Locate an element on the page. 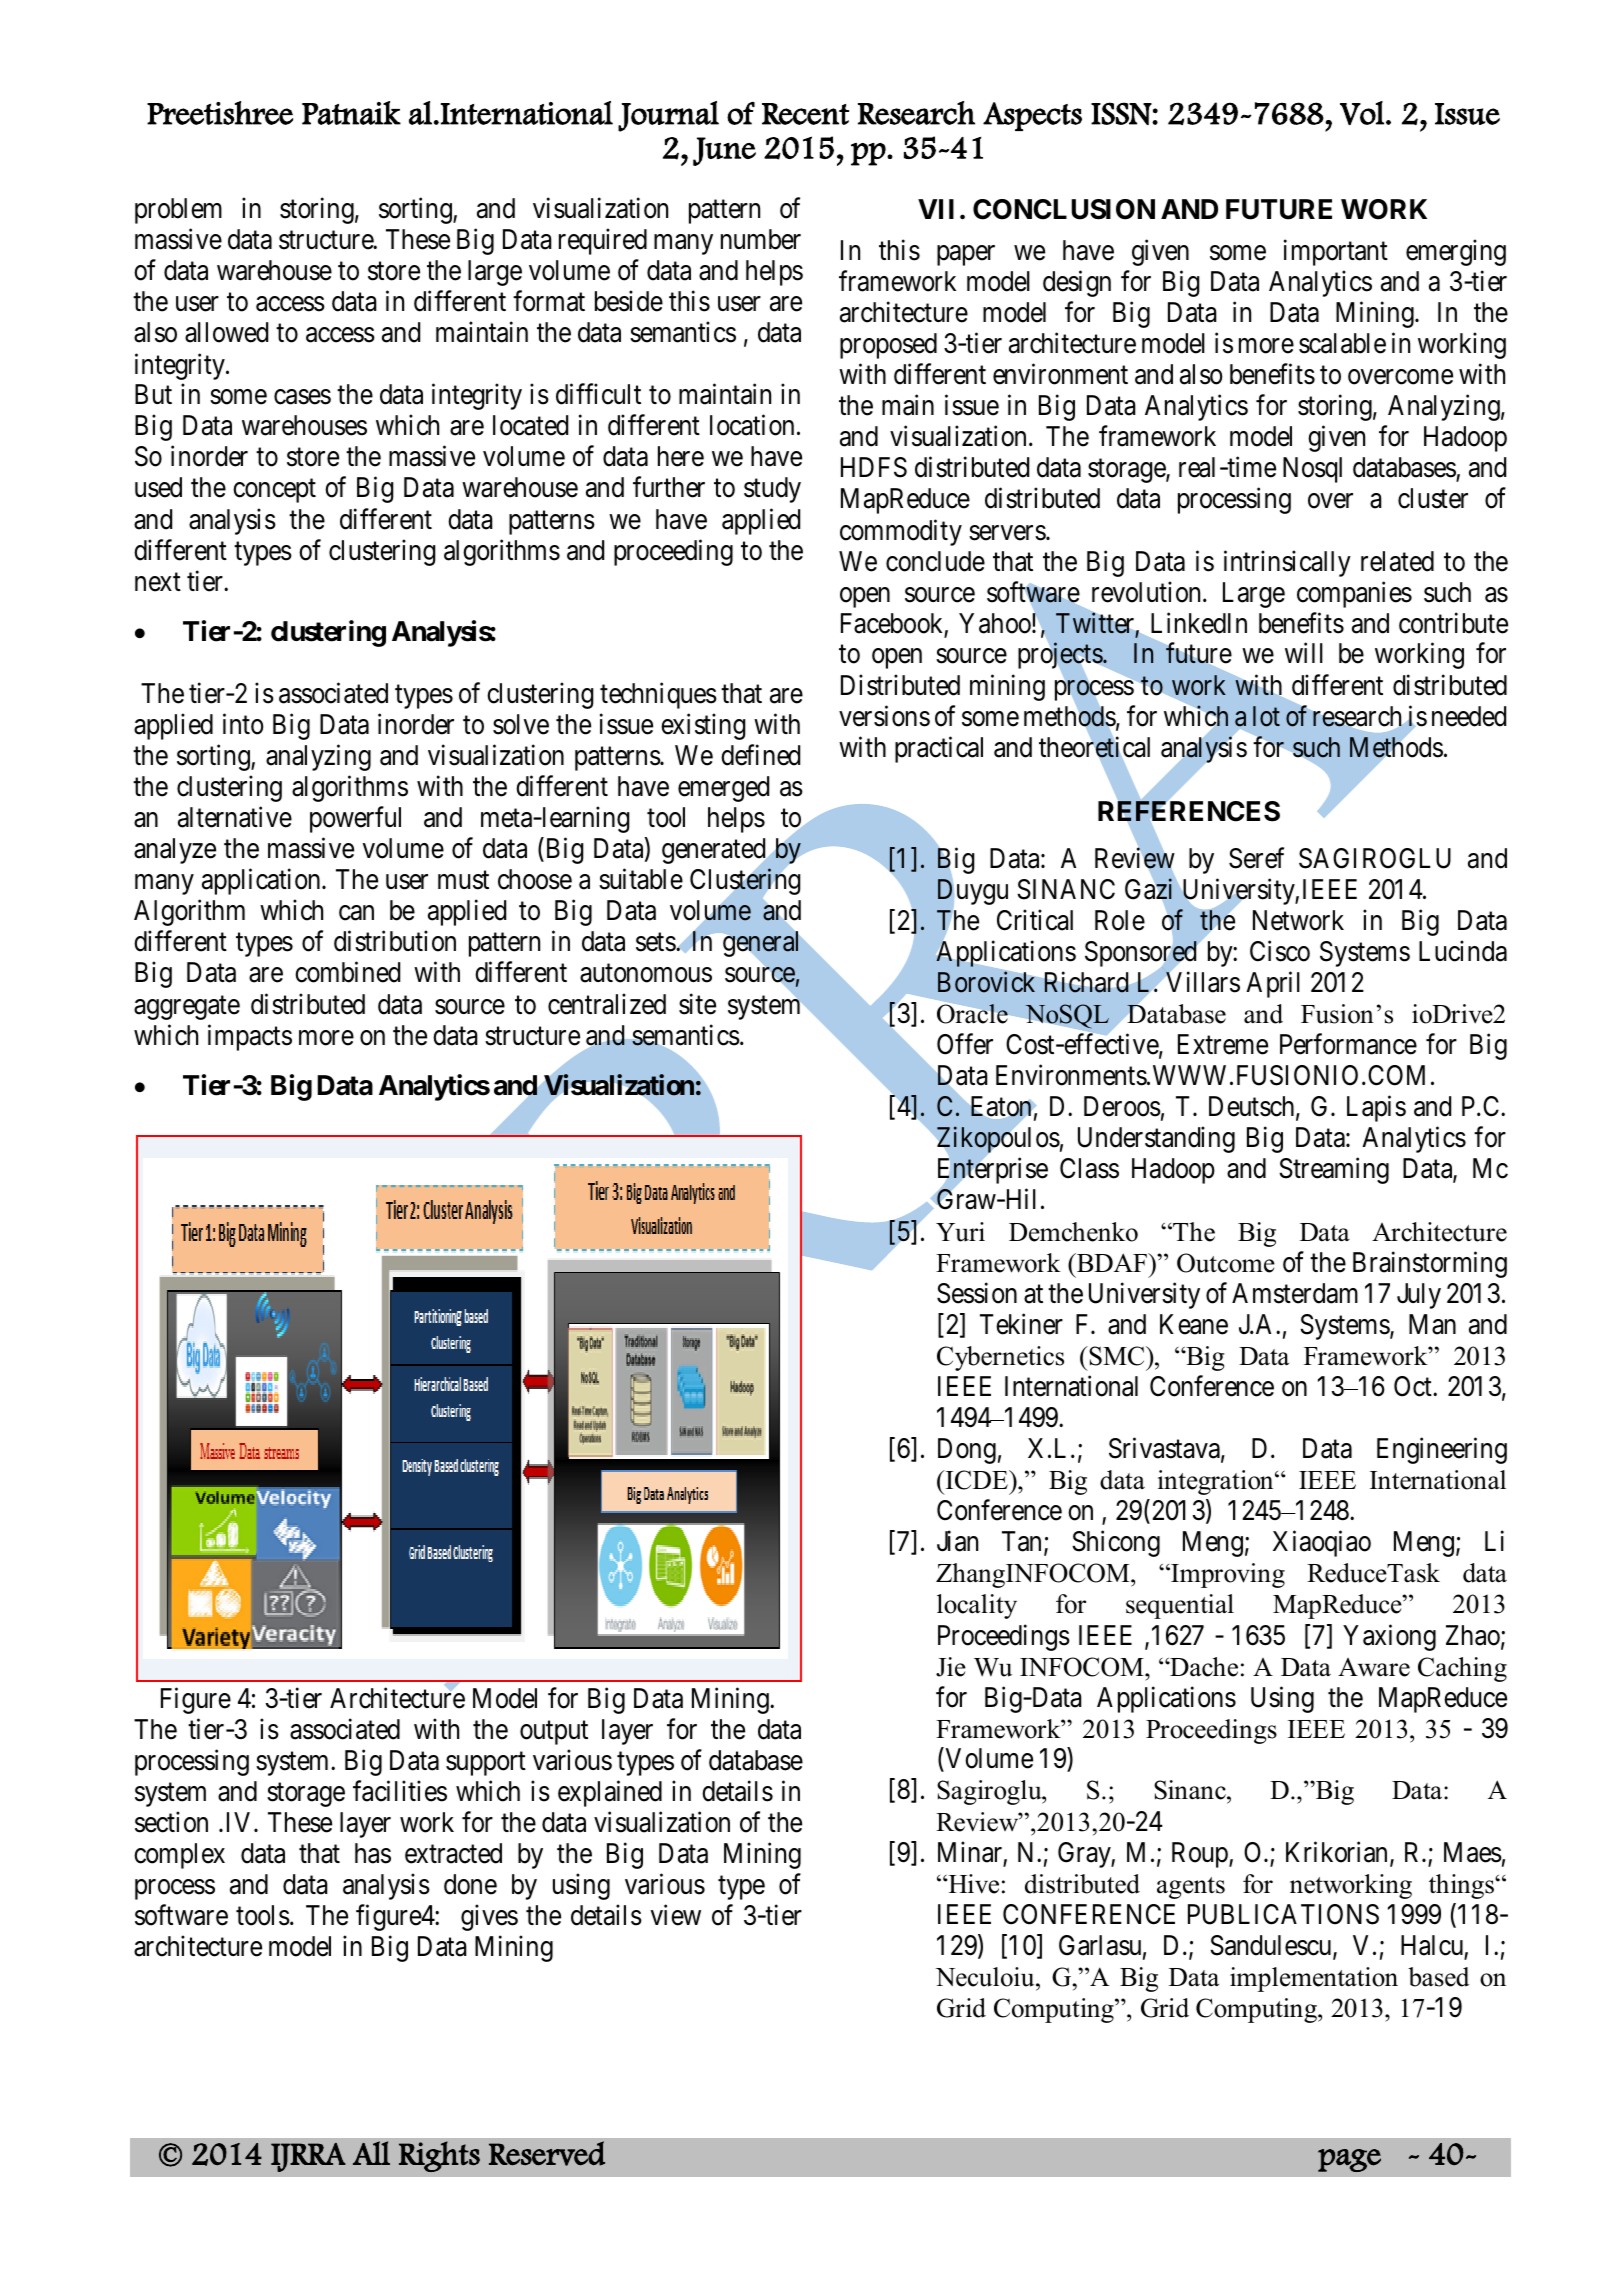 Image resolution: width=1607 pixels, height=2274 pixels. page is located at coordinates (1349, 2160).
